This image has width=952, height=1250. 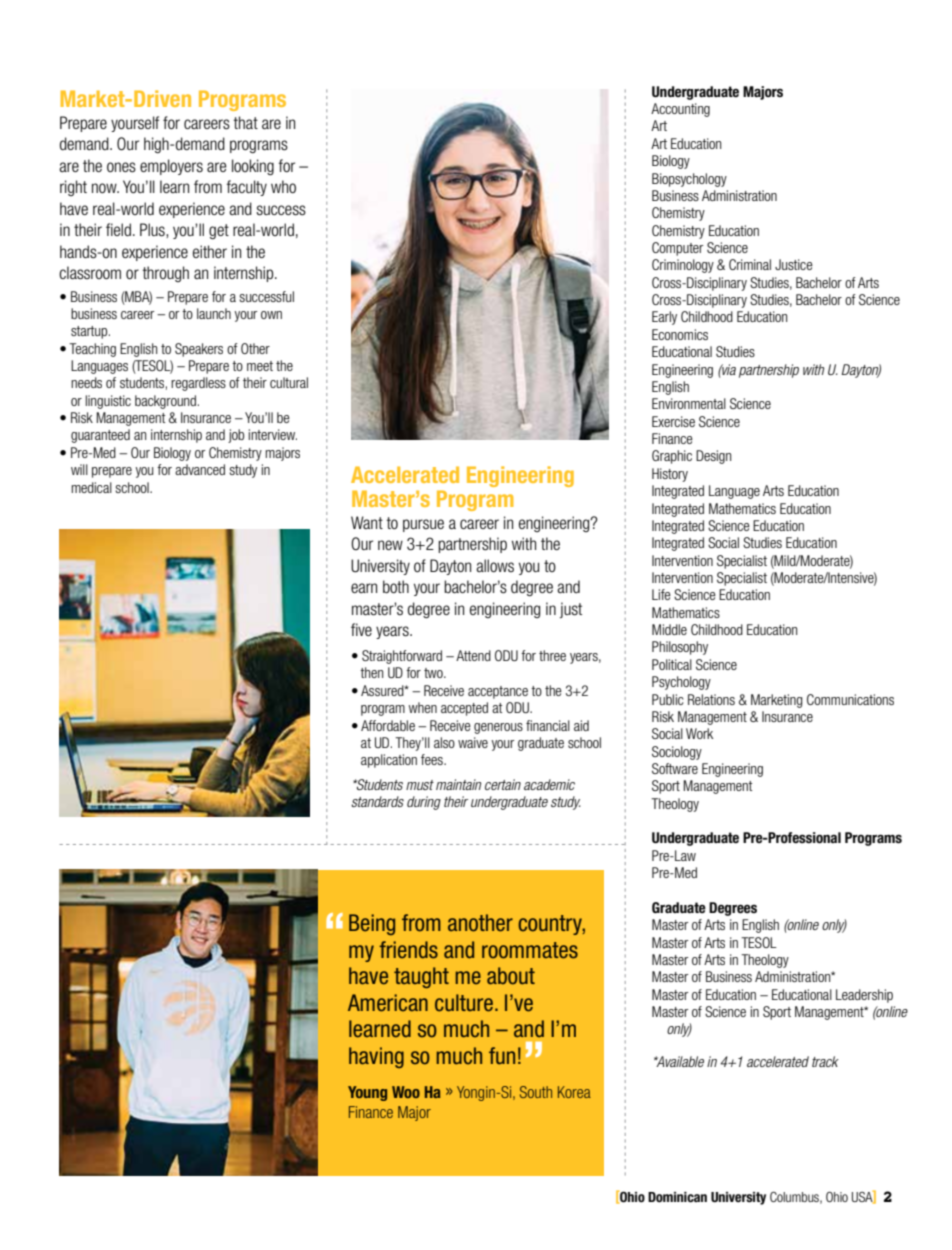 What do you see at coordinates (713, 457) in the image?
I see `Design` at bounding box center [713, 457].
